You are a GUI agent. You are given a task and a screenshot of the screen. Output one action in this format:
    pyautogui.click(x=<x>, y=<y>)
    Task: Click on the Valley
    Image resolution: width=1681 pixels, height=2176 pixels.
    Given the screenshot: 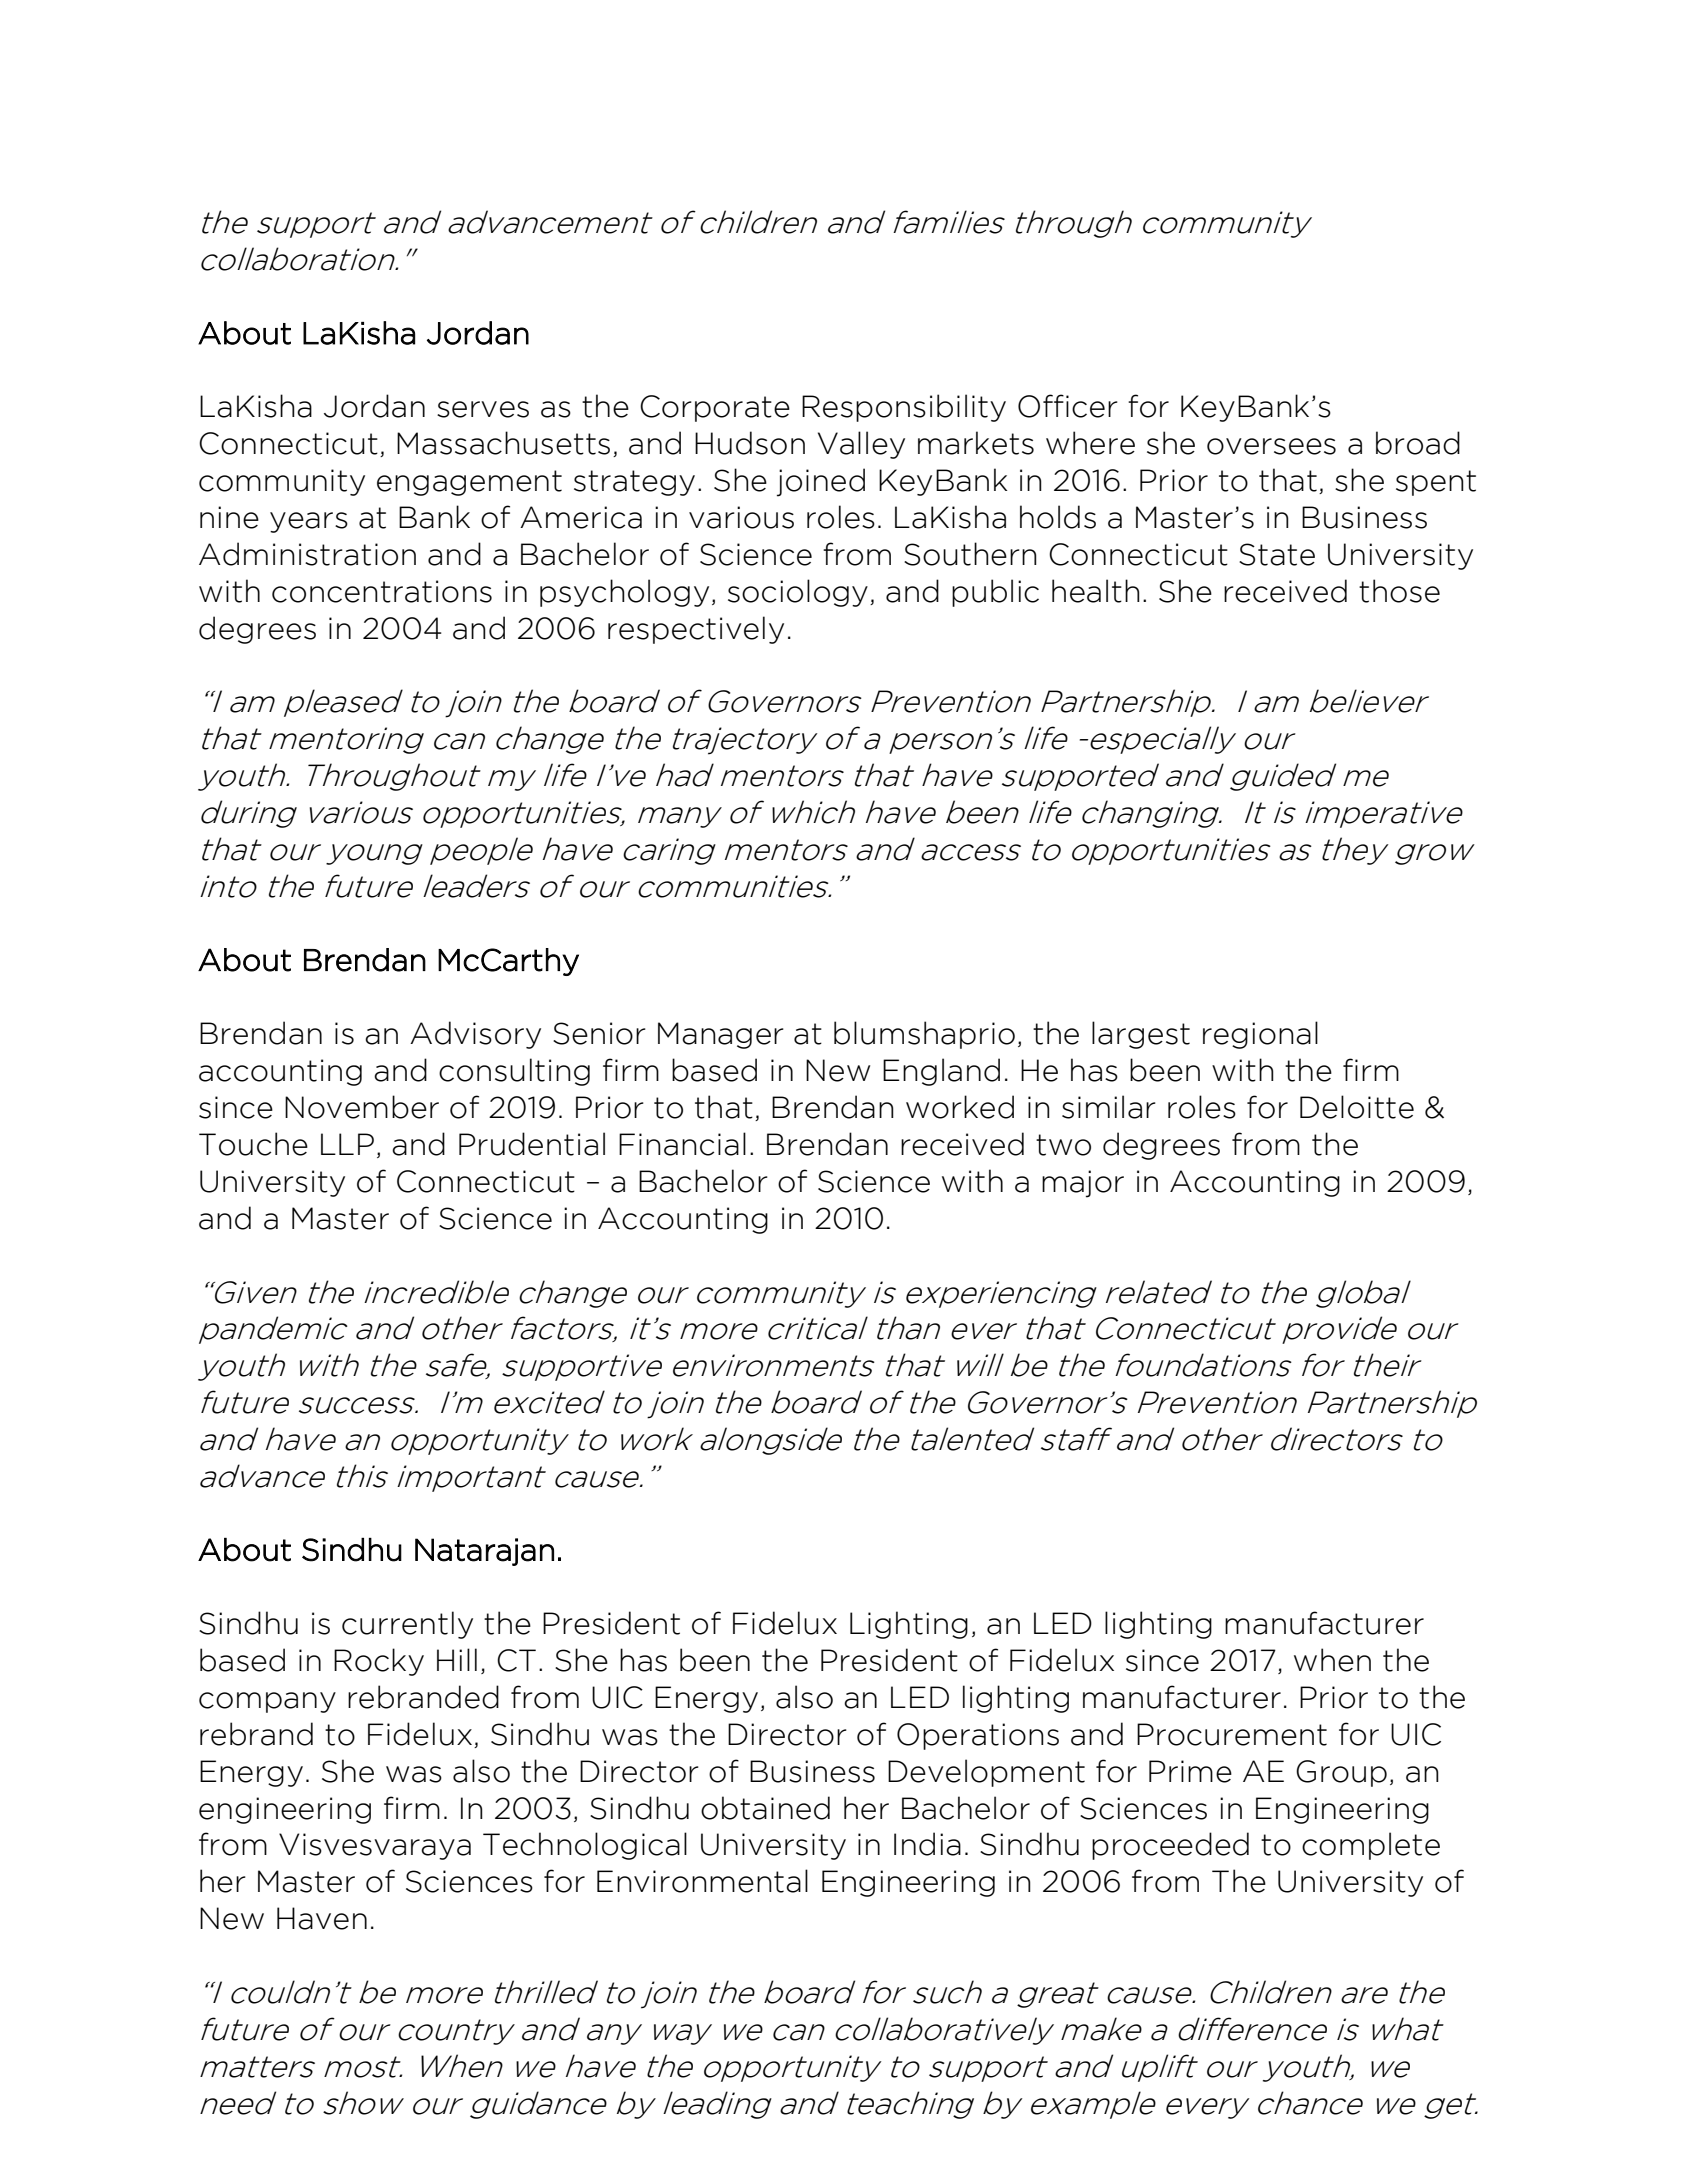 What is the action you would take?
    pyautogui.click(x=861, y=445)
